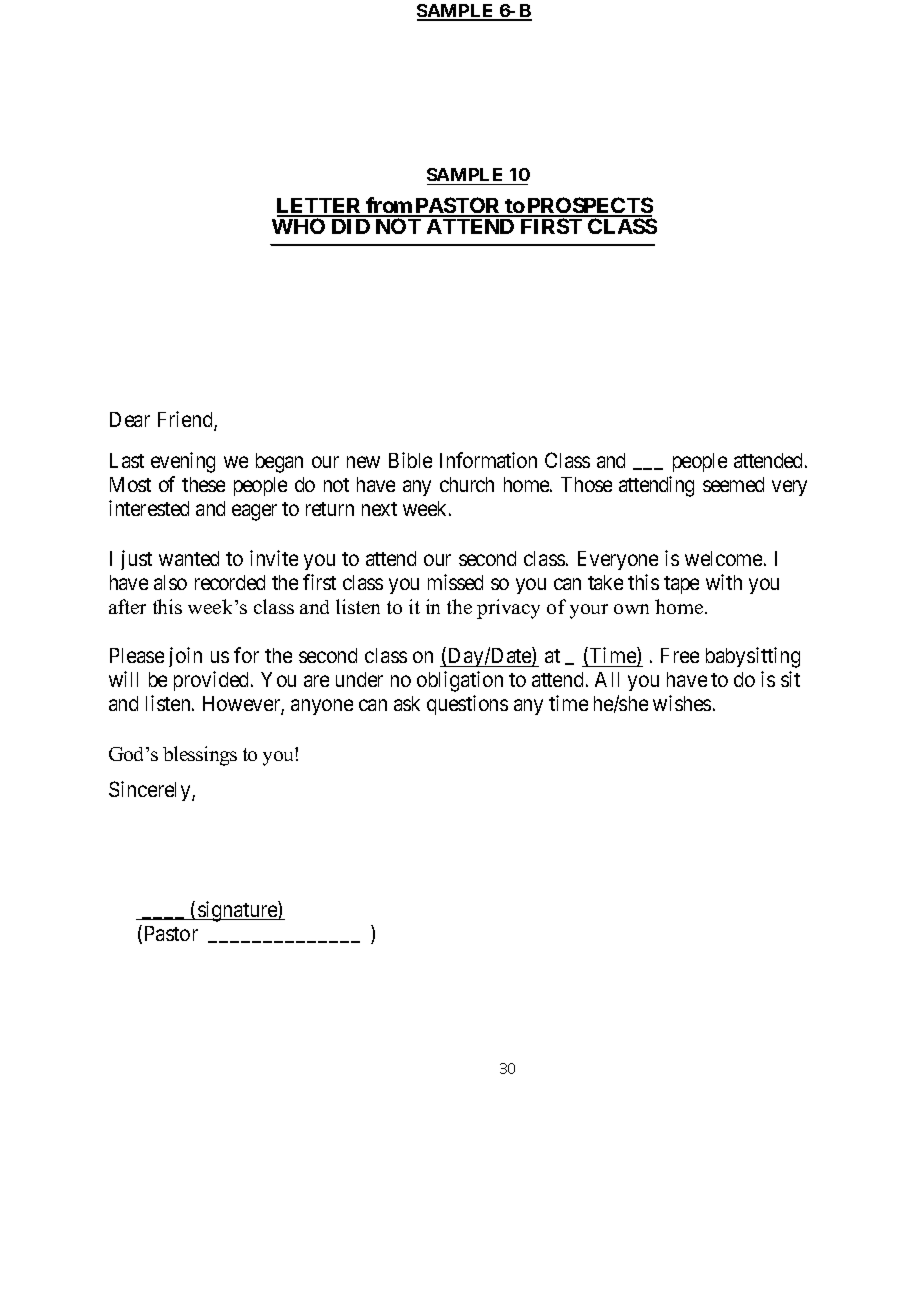 The height and width of the screenshot is (1308, 924). What do you see at coordinates (170, 582) in the screenshot?
I see `also` at bounding box center [170, 582].
